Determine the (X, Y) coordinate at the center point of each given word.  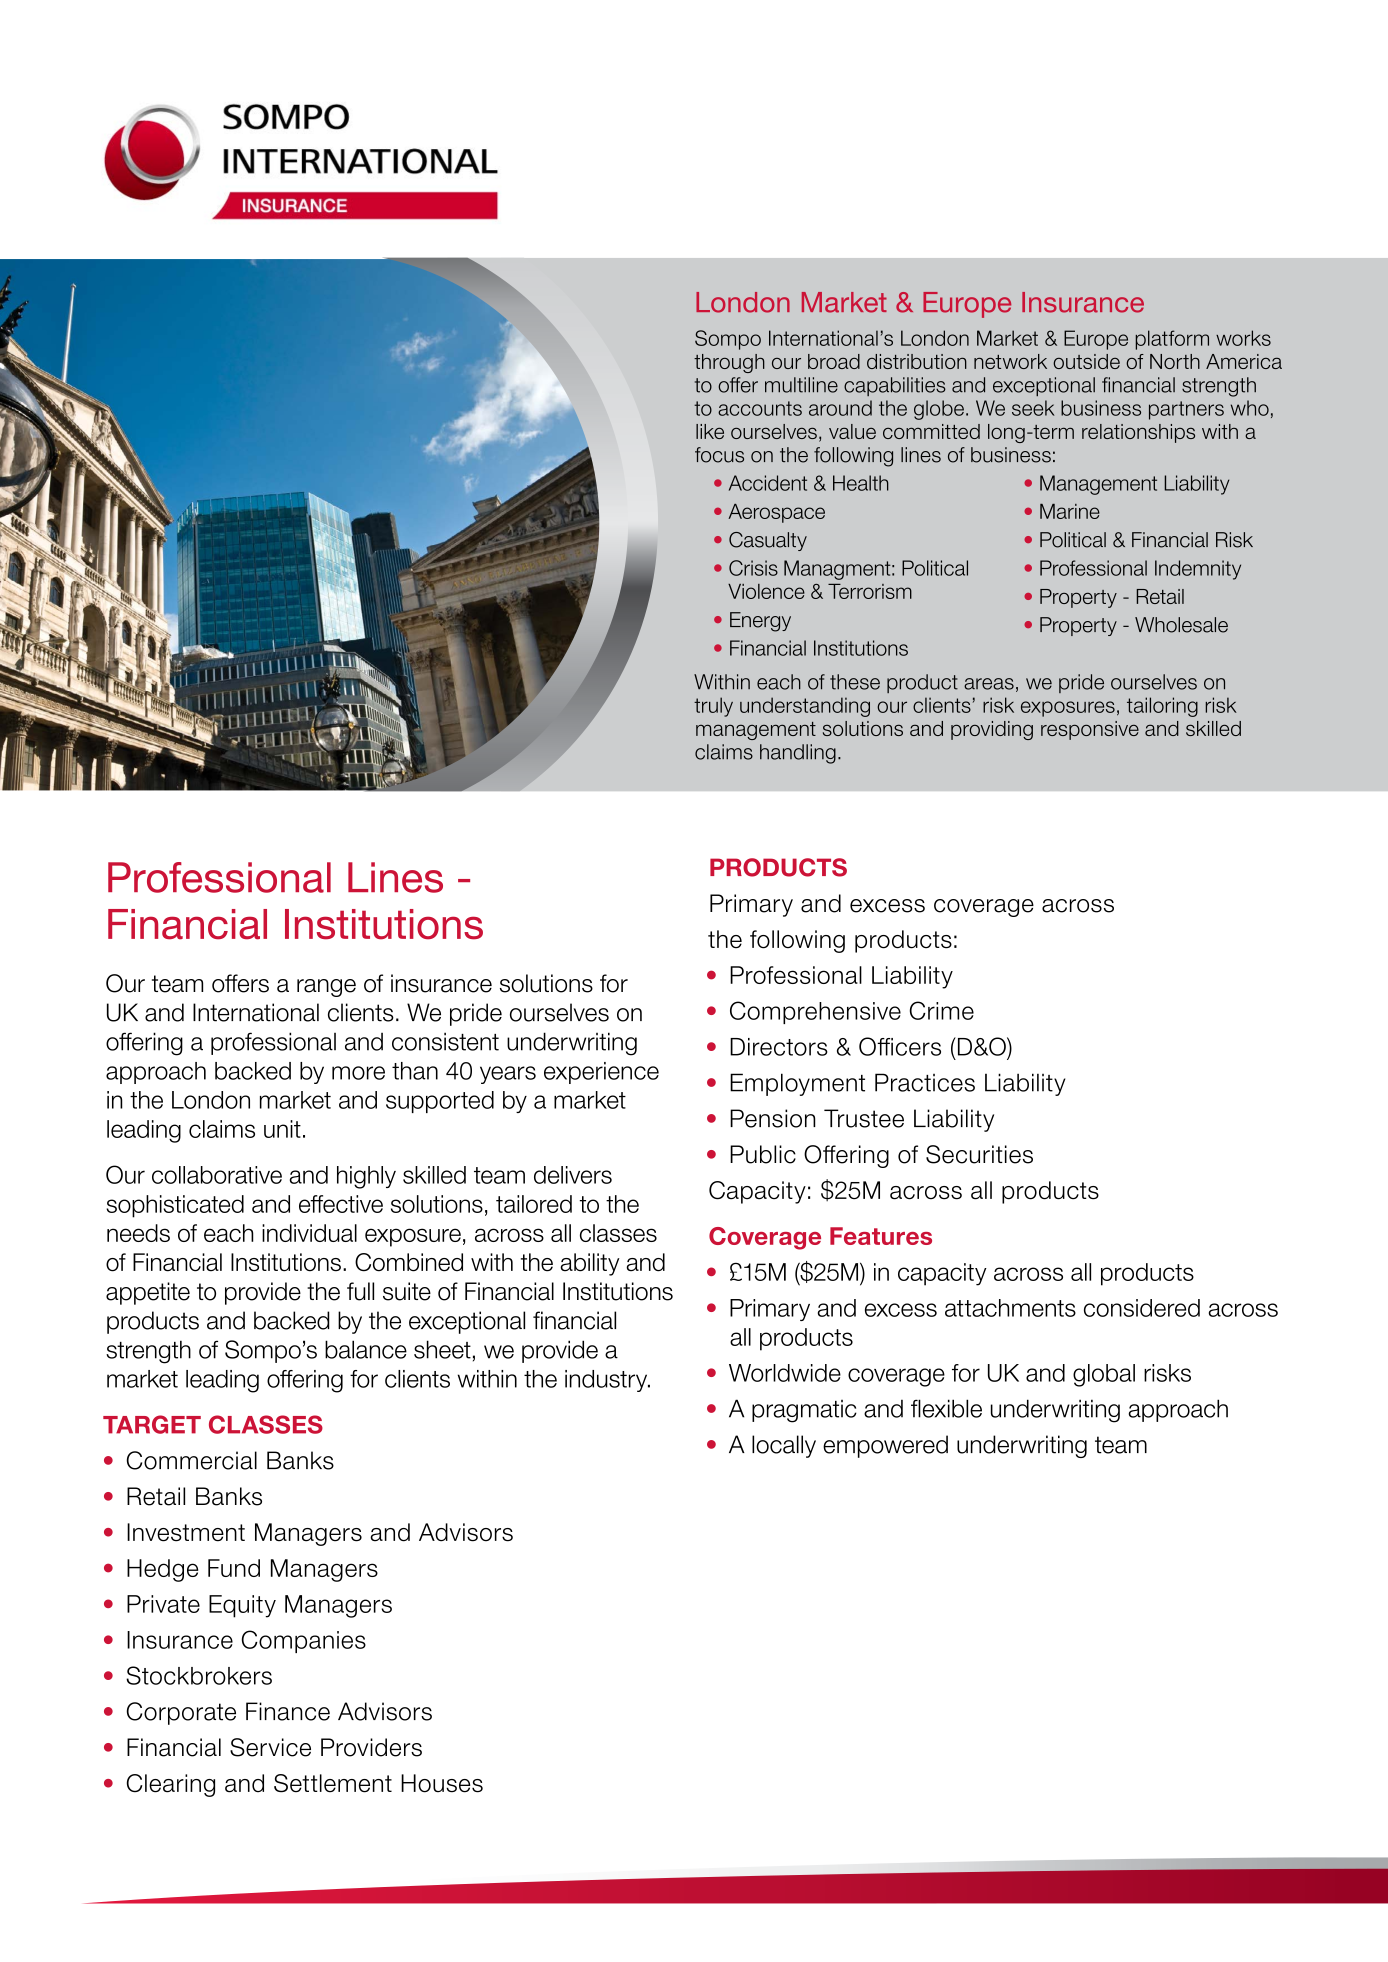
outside (1086, 361)
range (326, 988)
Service (270, 1747)
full (360, 1291)
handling (798, 754)
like (710, 431)
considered (1142, 1308)
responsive (1090, 730)
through (729, 363)
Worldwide (785, 1373)
